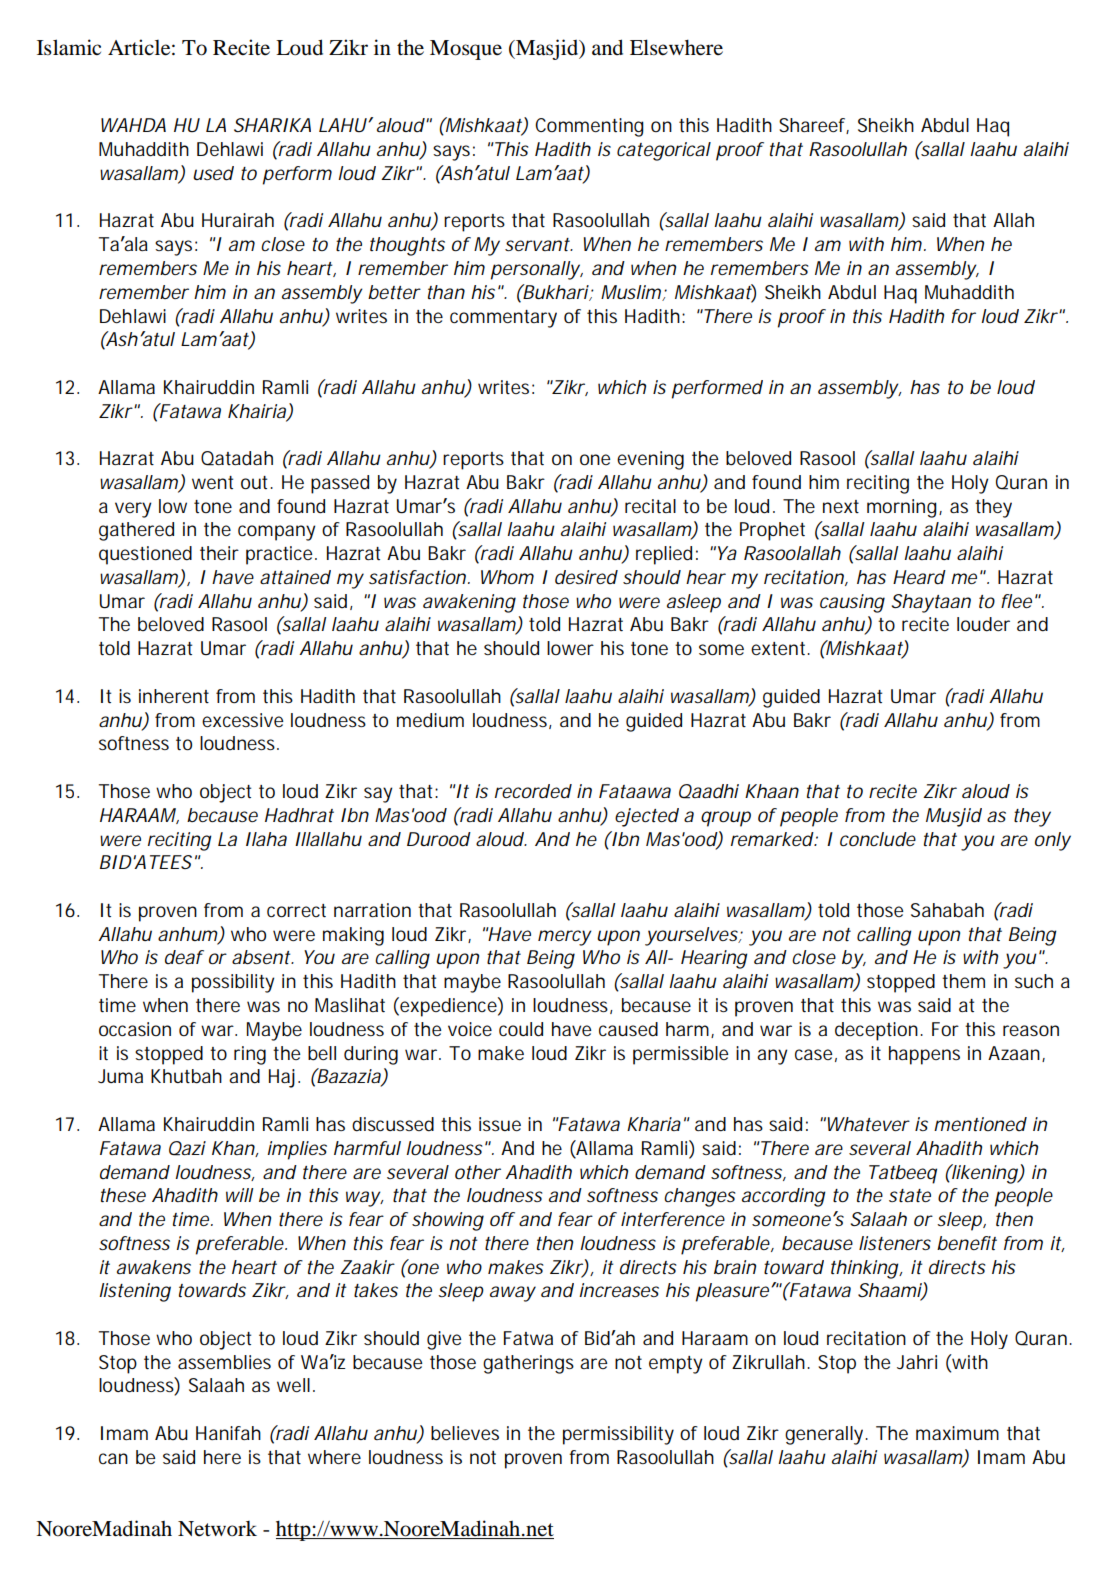 This image has width=1116, height=1578. Describe the element at coordinates (69, 47) in the image. I see `Islamic` at that location.
